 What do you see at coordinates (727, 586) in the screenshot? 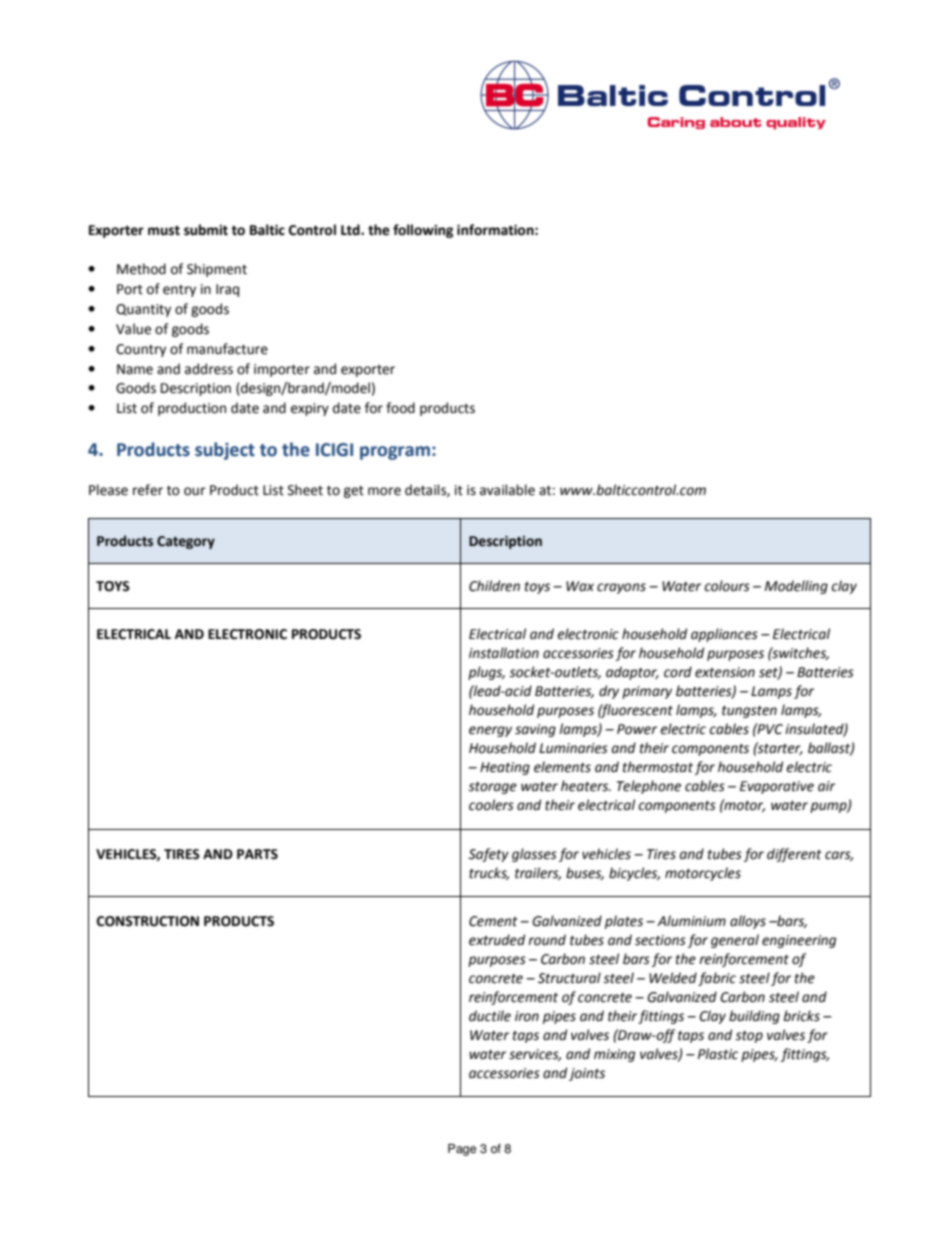
I see `colours` at bounding box center [727, 586].
